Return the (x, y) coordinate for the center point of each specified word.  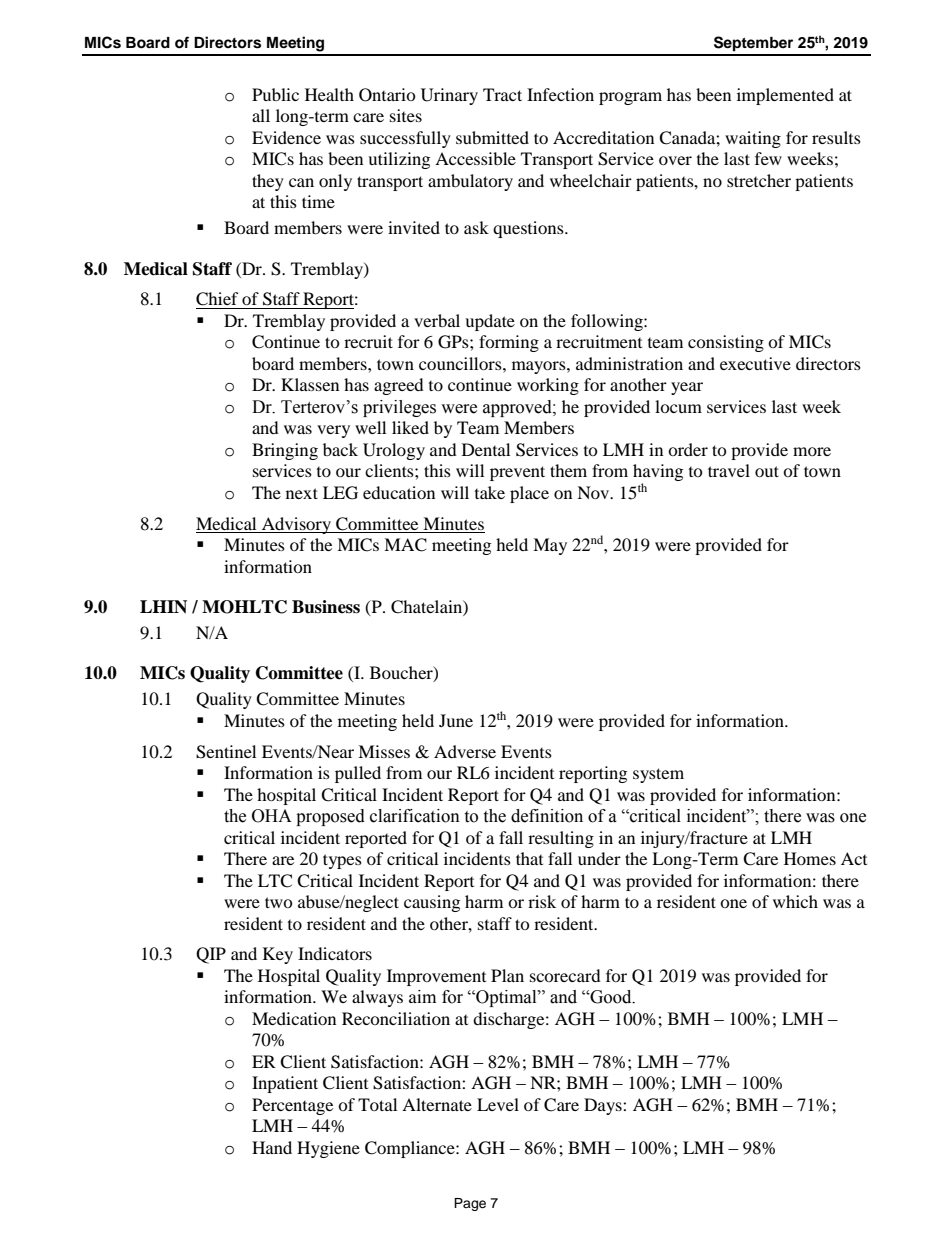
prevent (517, 473)
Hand (272, 1147)
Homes (810, 858)
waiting (753, 139)
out (767, 471)
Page (470, 1204)
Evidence (286, 137)
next (302, 493)
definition (547, 816)
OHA (272, 816)
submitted (492, 137)
